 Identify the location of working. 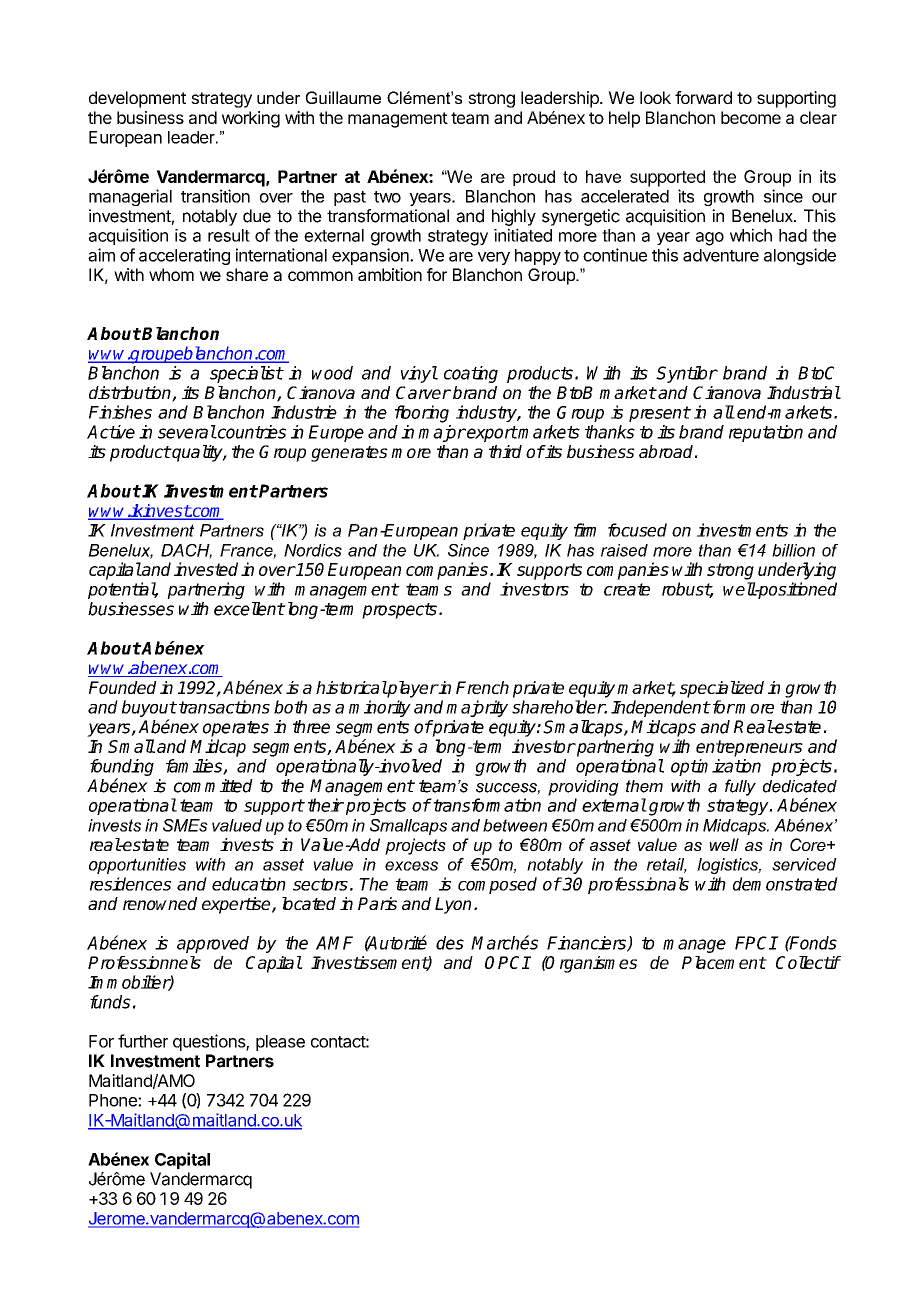
(251, 119).
